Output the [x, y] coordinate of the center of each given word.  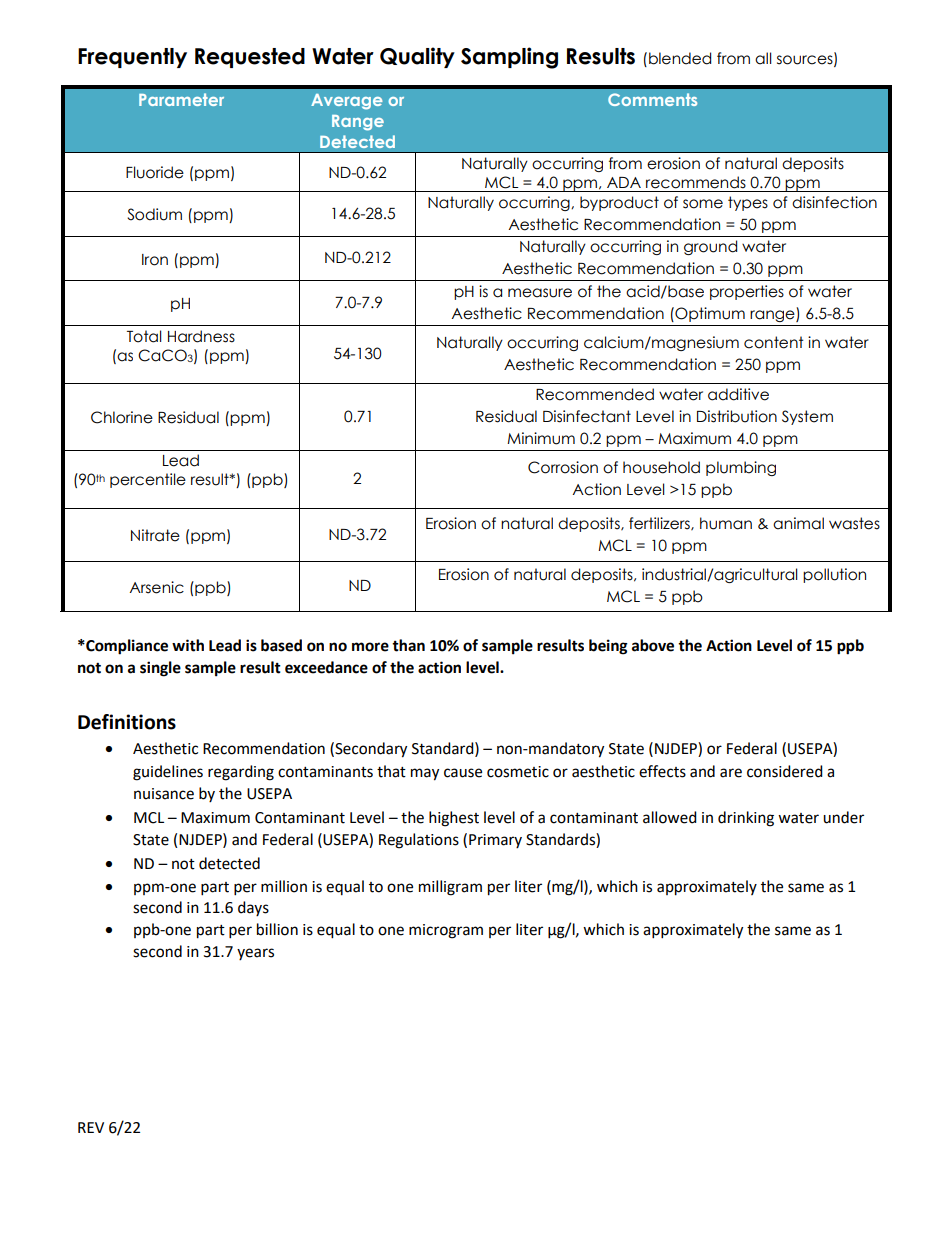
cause [463, 773]
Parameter [181, 99]
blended [680, 58]
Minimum [541, 438]
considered [785, 771]
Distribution [737, 416]
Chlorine [122, 417]
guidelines [168, 773]
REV [91, 1127]
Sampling [509, 58]
